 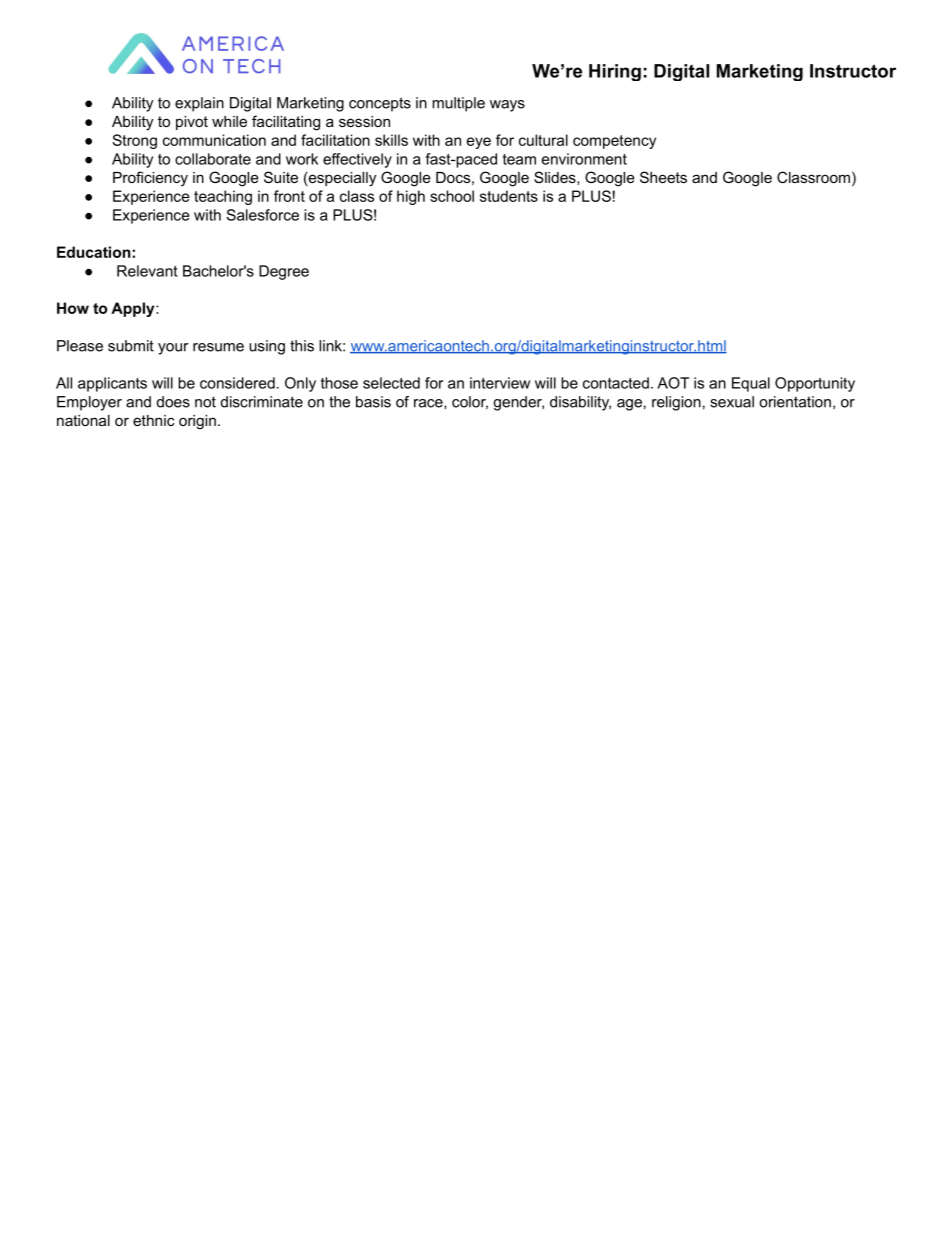 What do you see at coordinates (134, 309) in the screenshot?
I see `Apply` at bounding box center [134, 309].
